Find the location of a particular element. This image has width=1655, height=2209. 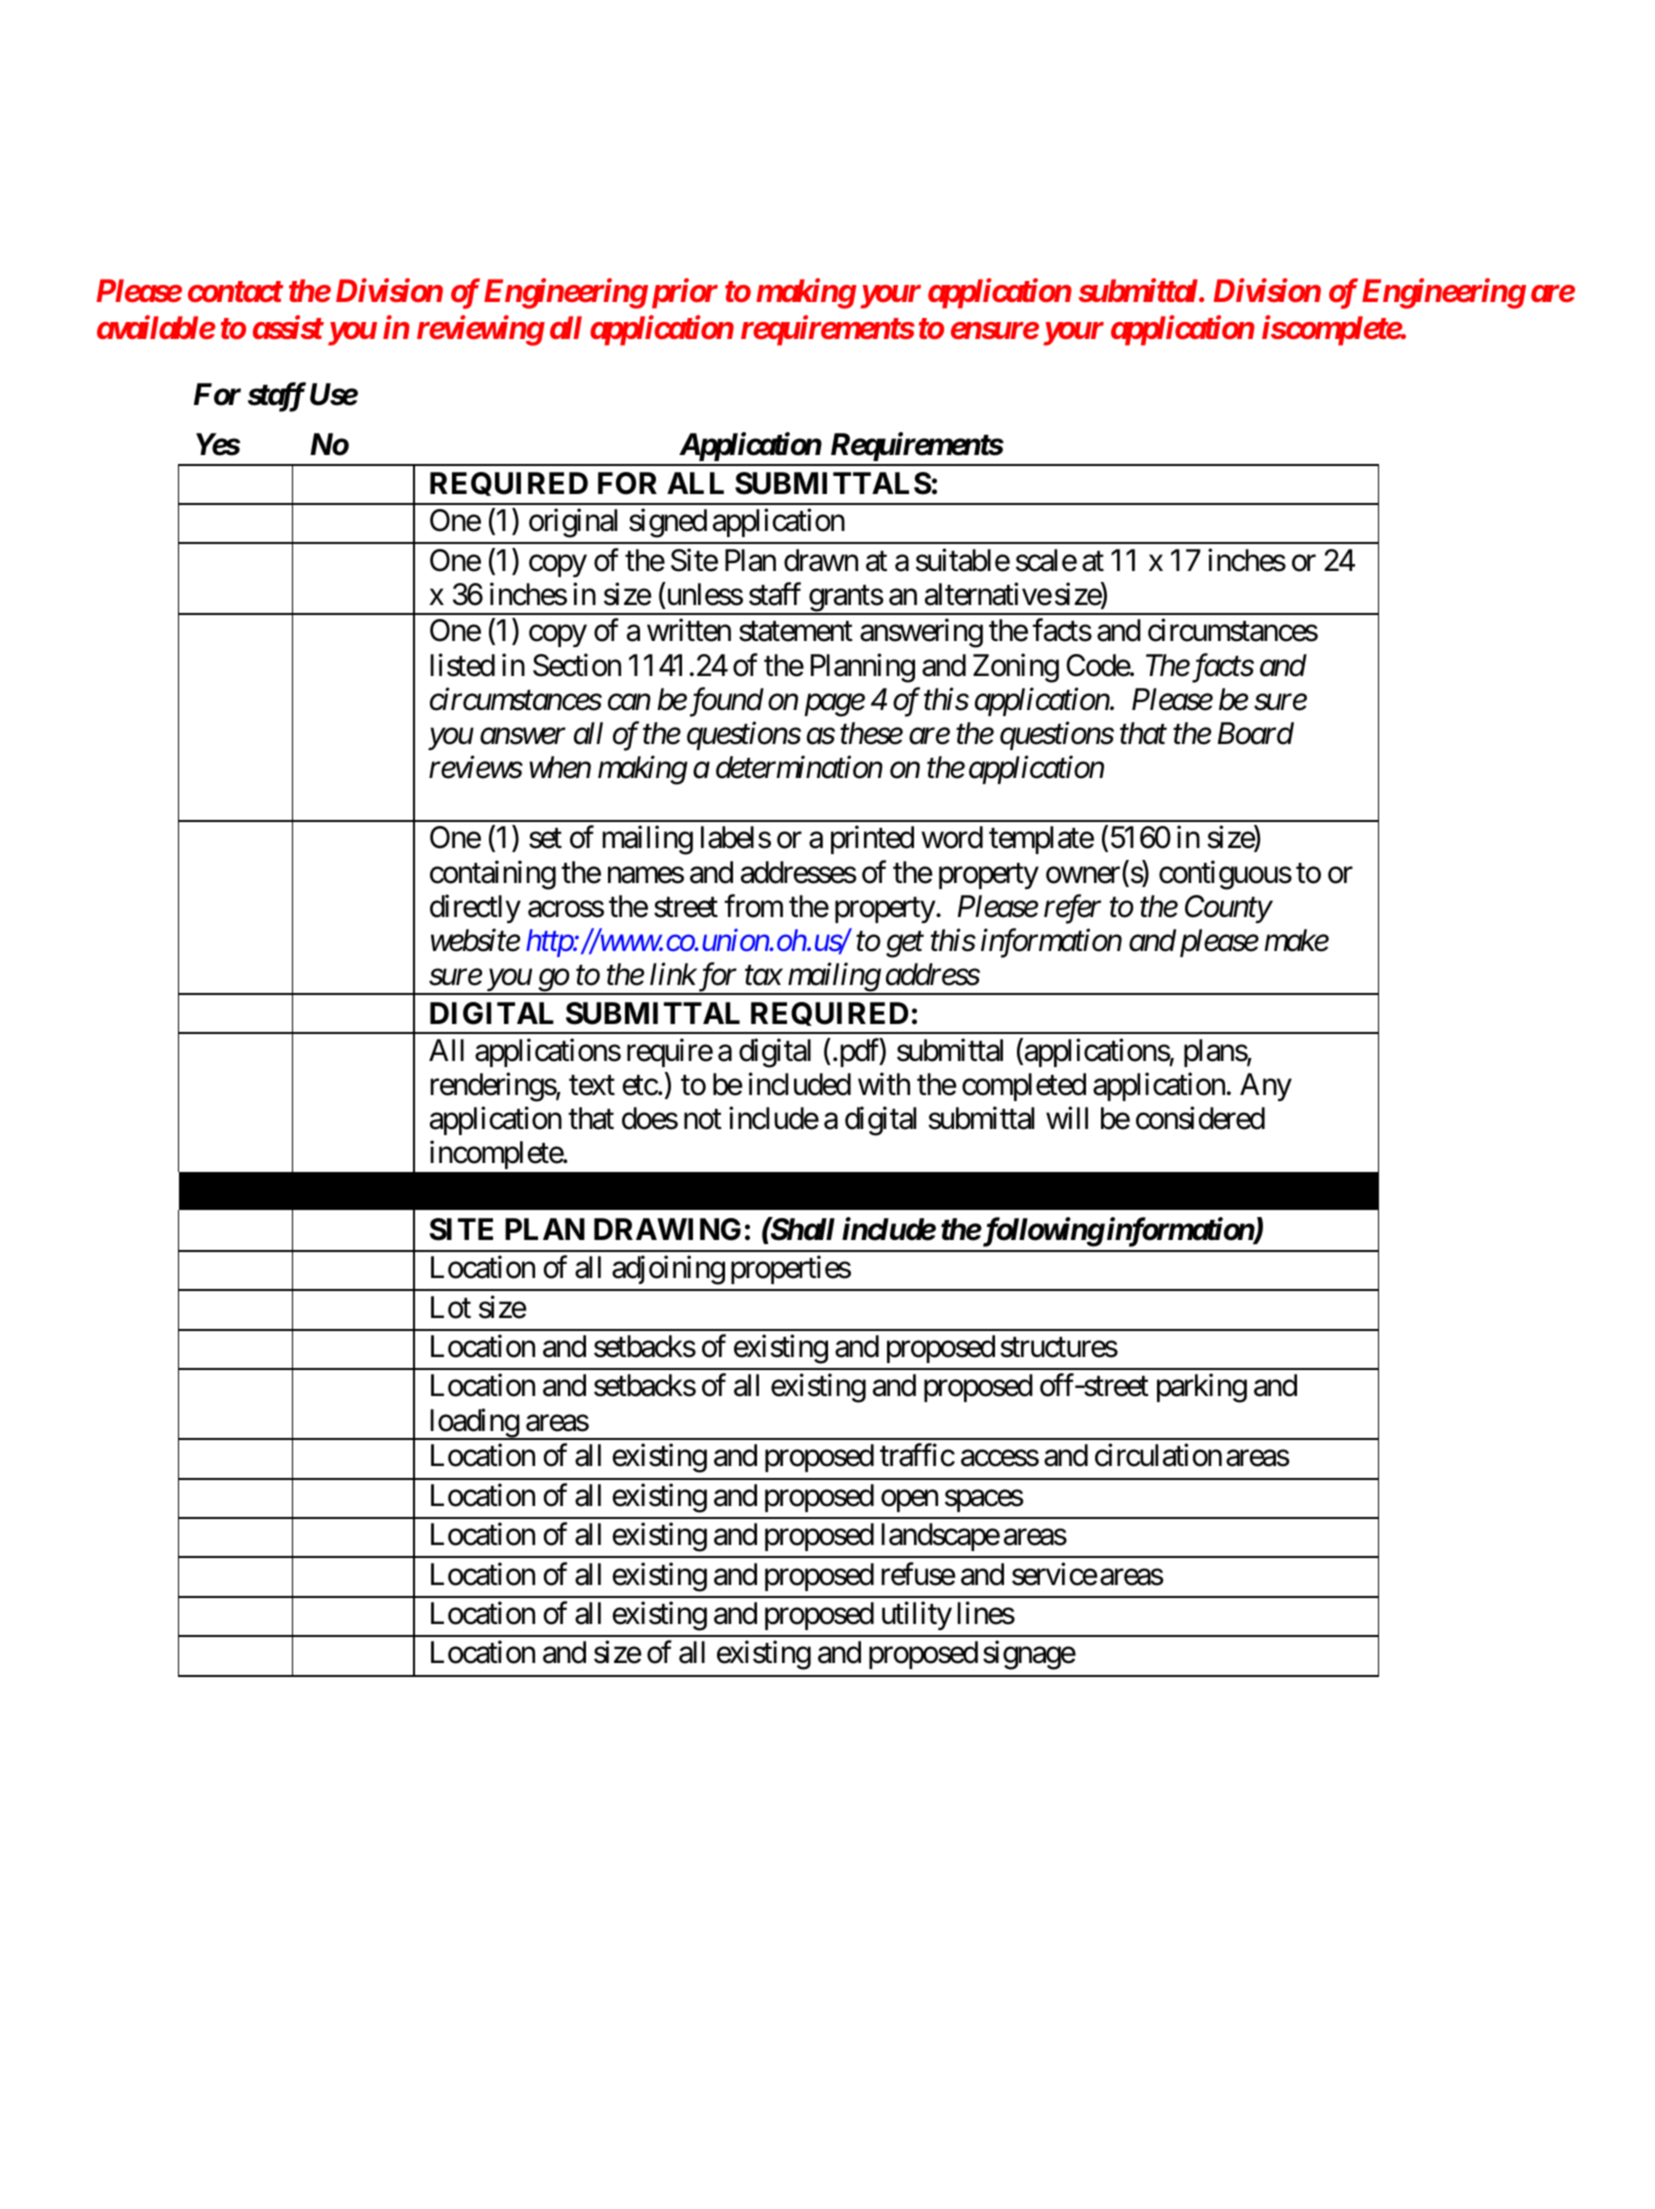

drawn is located at coordinates (821, 560).
